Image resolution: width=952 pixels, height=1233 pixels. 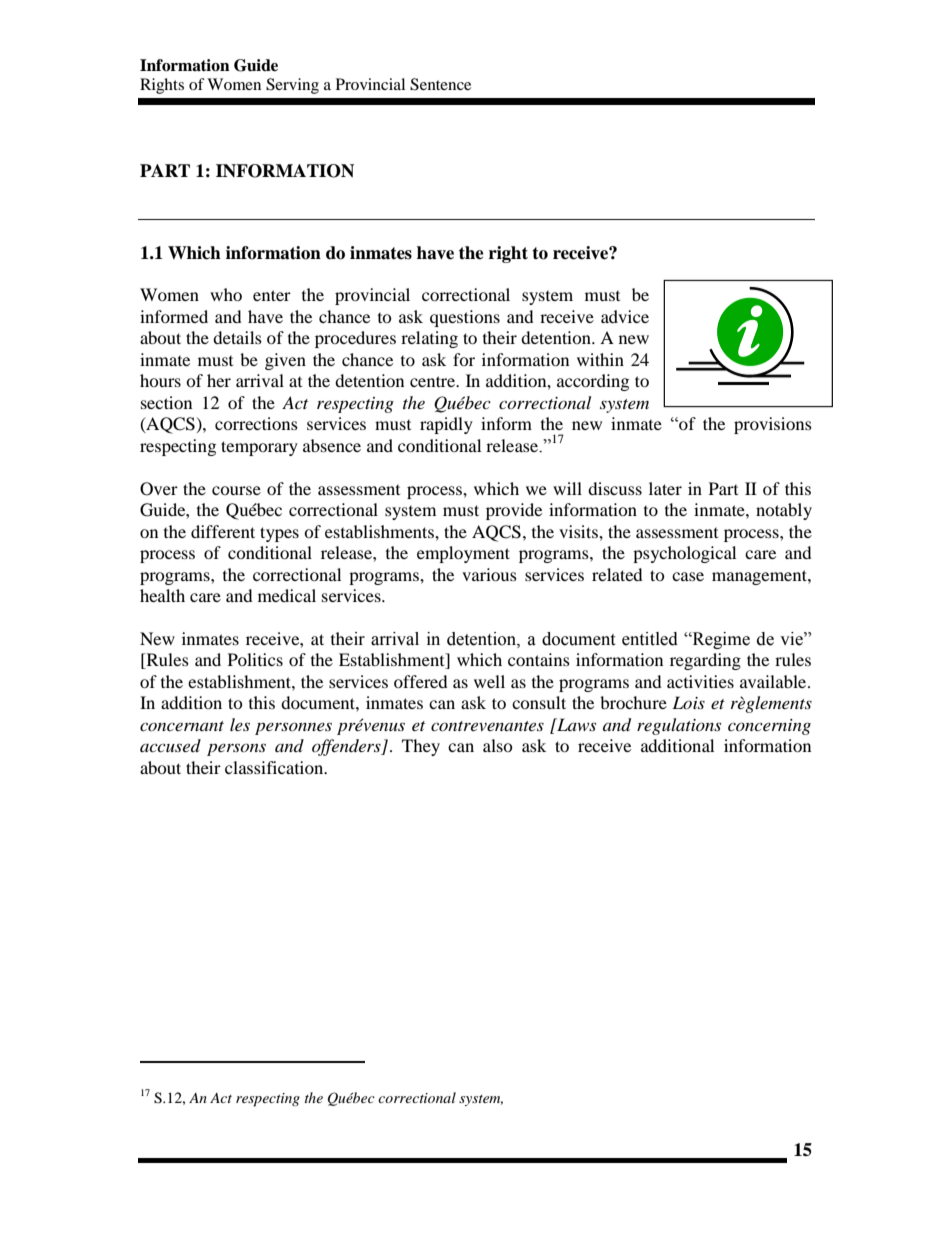 What do you see at coordinates (489, 574) in the screenshot?
I see `various` at bounding box center [489, 574].
